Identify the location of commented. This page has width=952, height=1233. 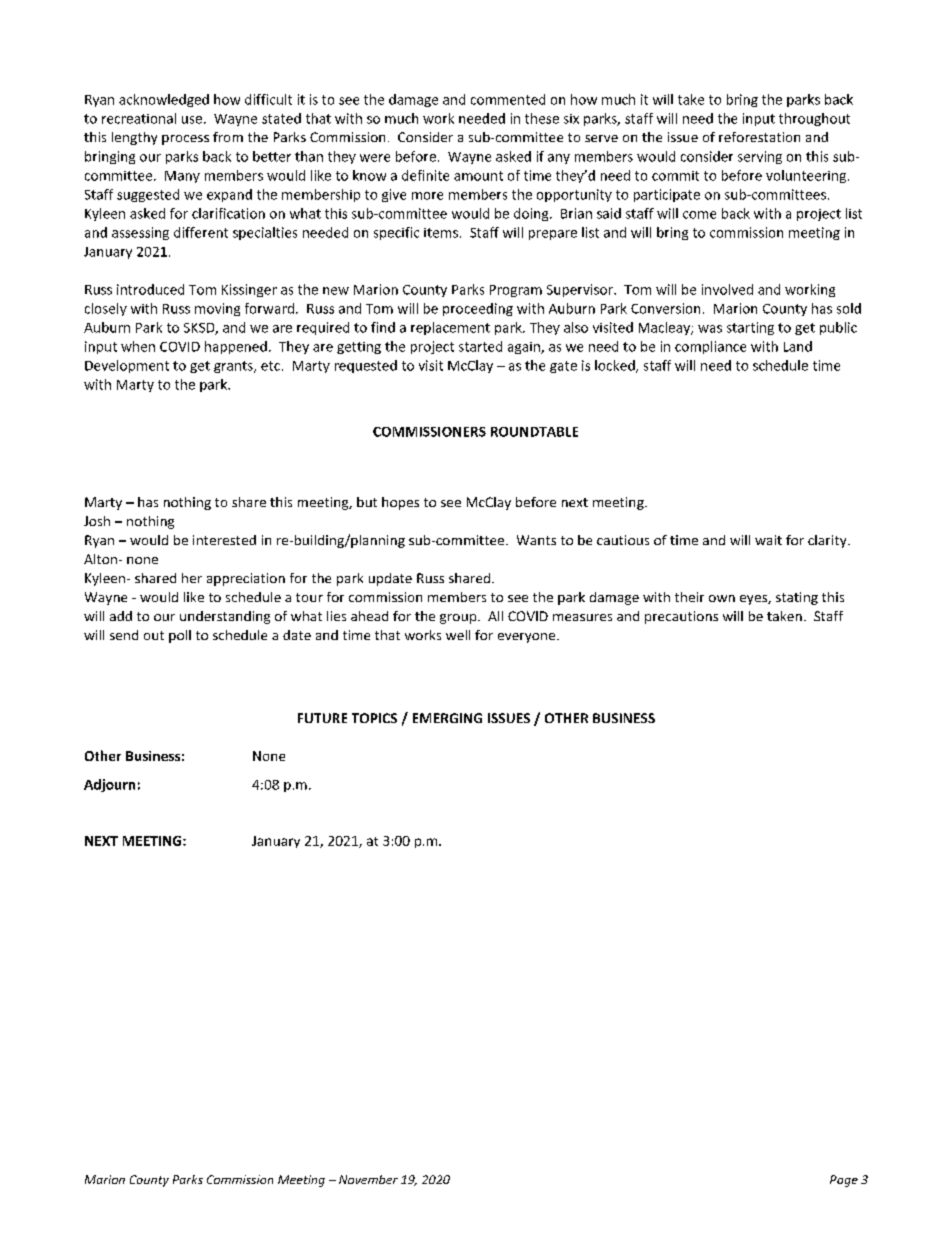
(508, 99).
